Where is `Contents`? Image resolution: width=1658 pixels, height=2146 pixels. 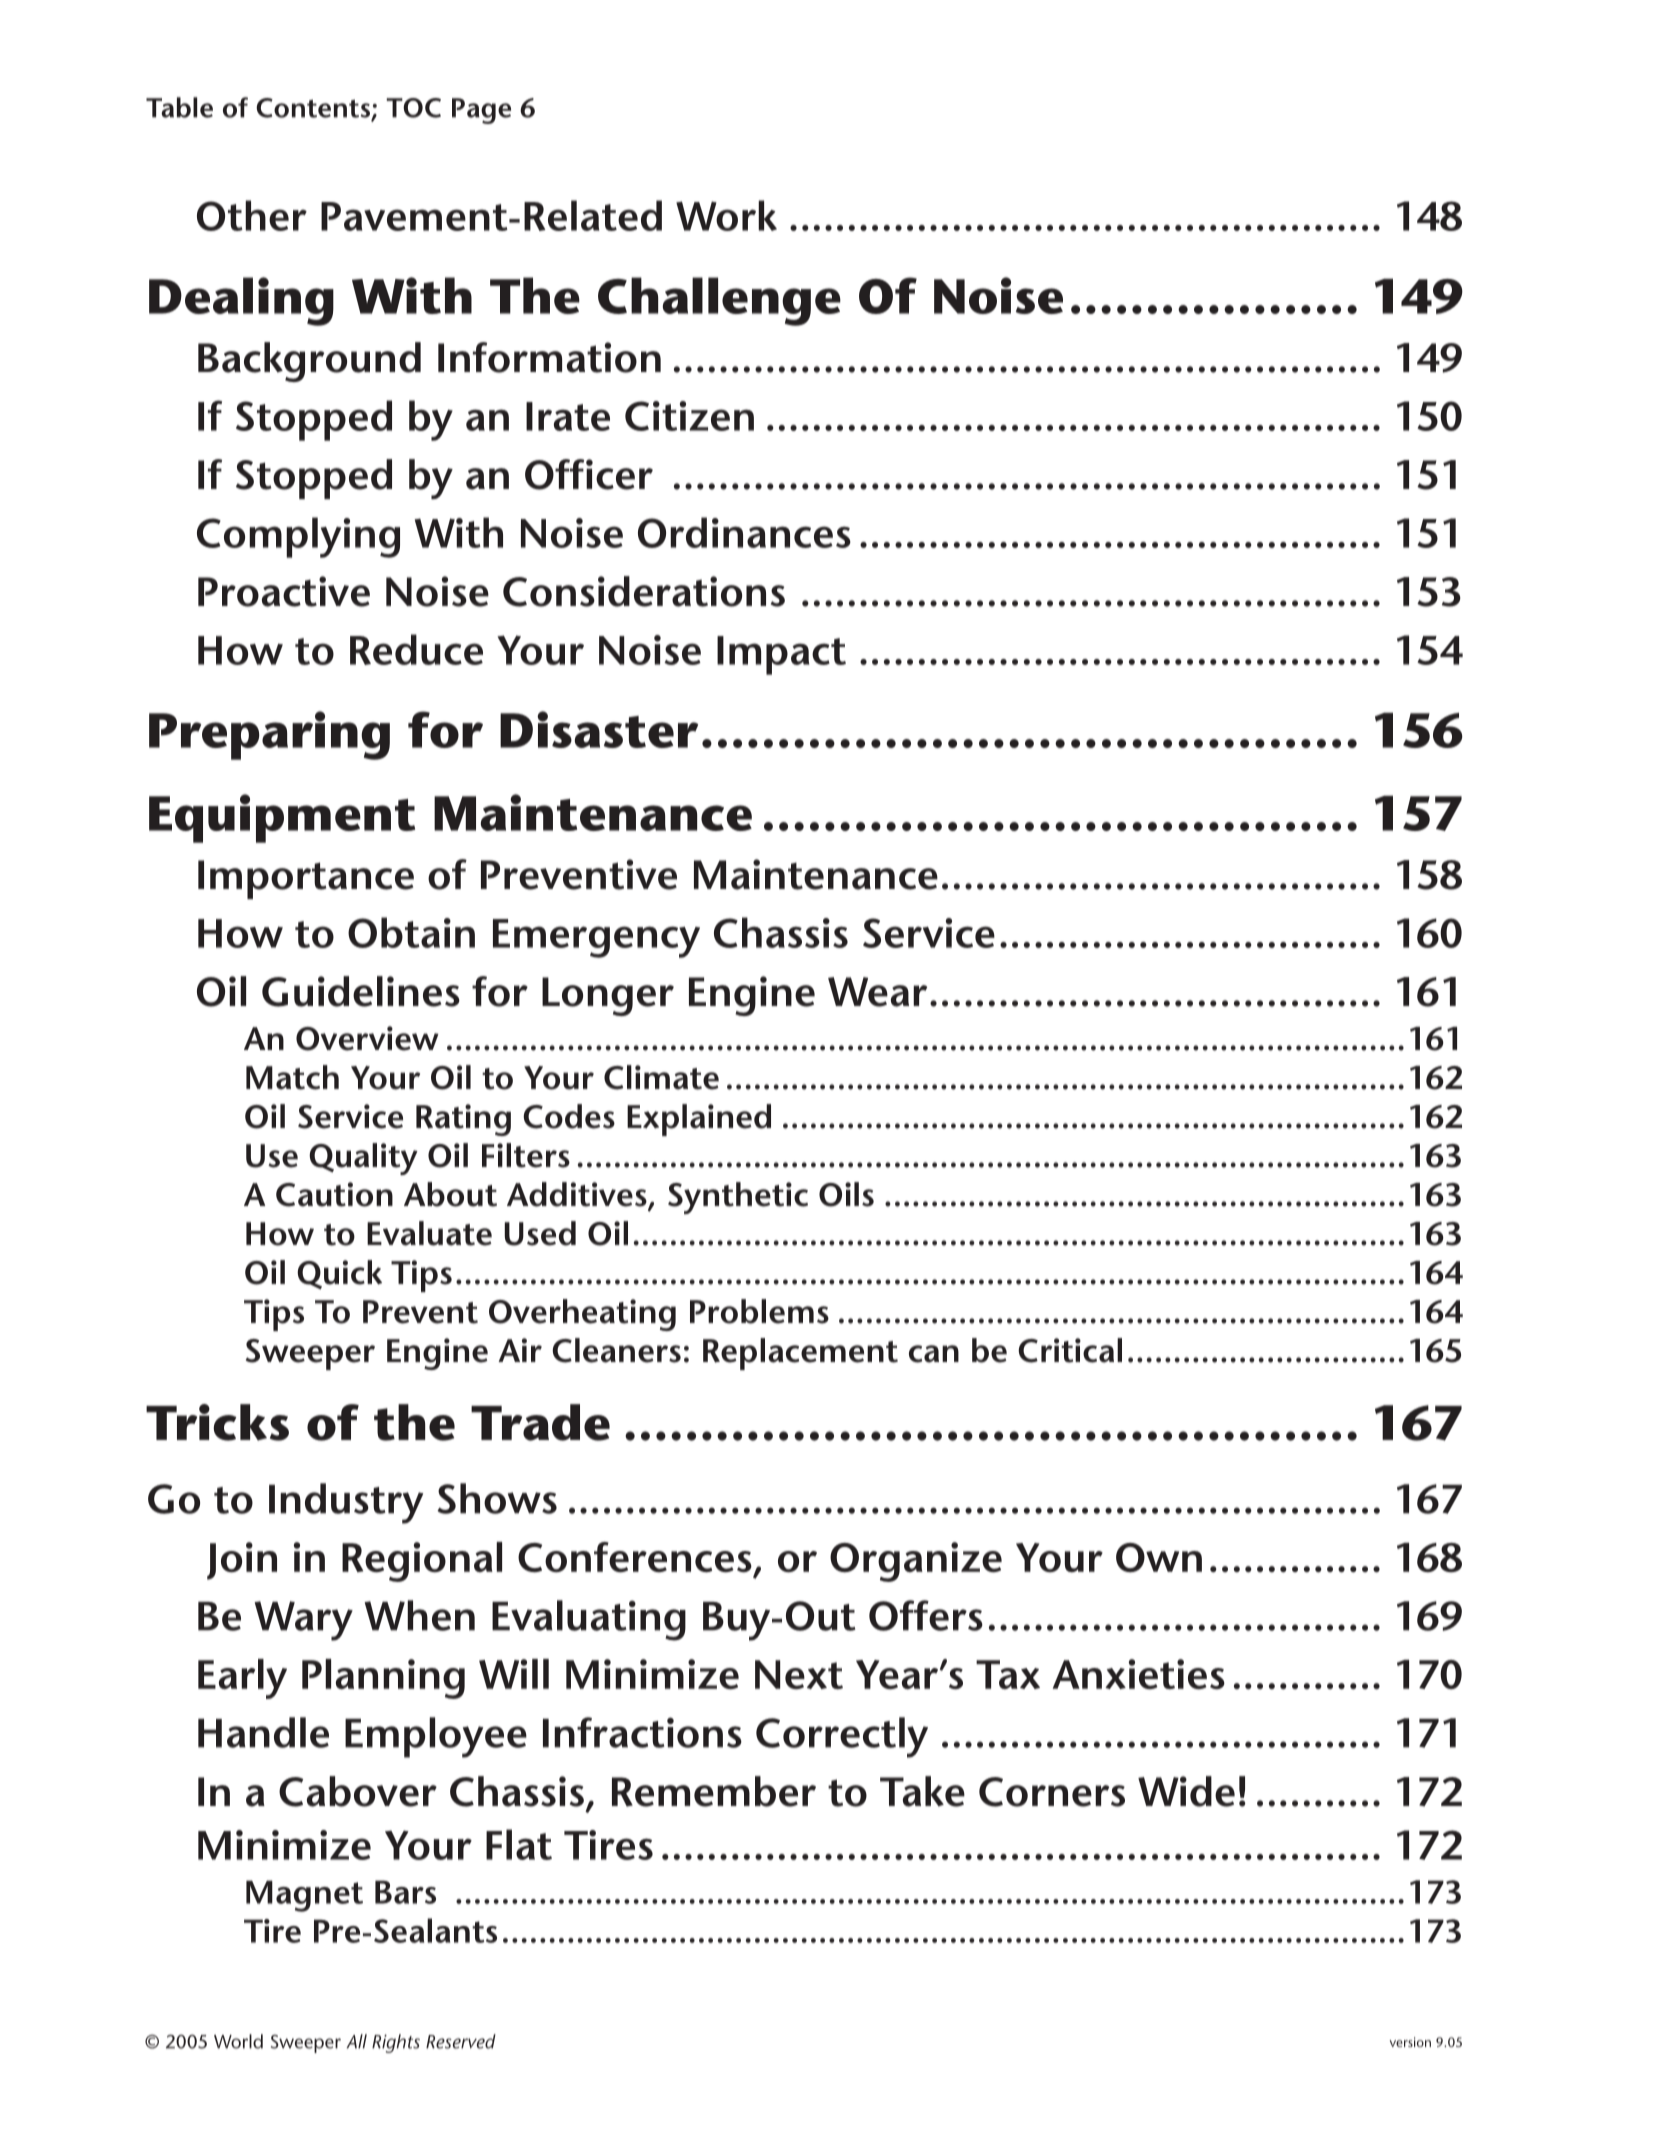 Contents is located at coordinates (314, 109).
